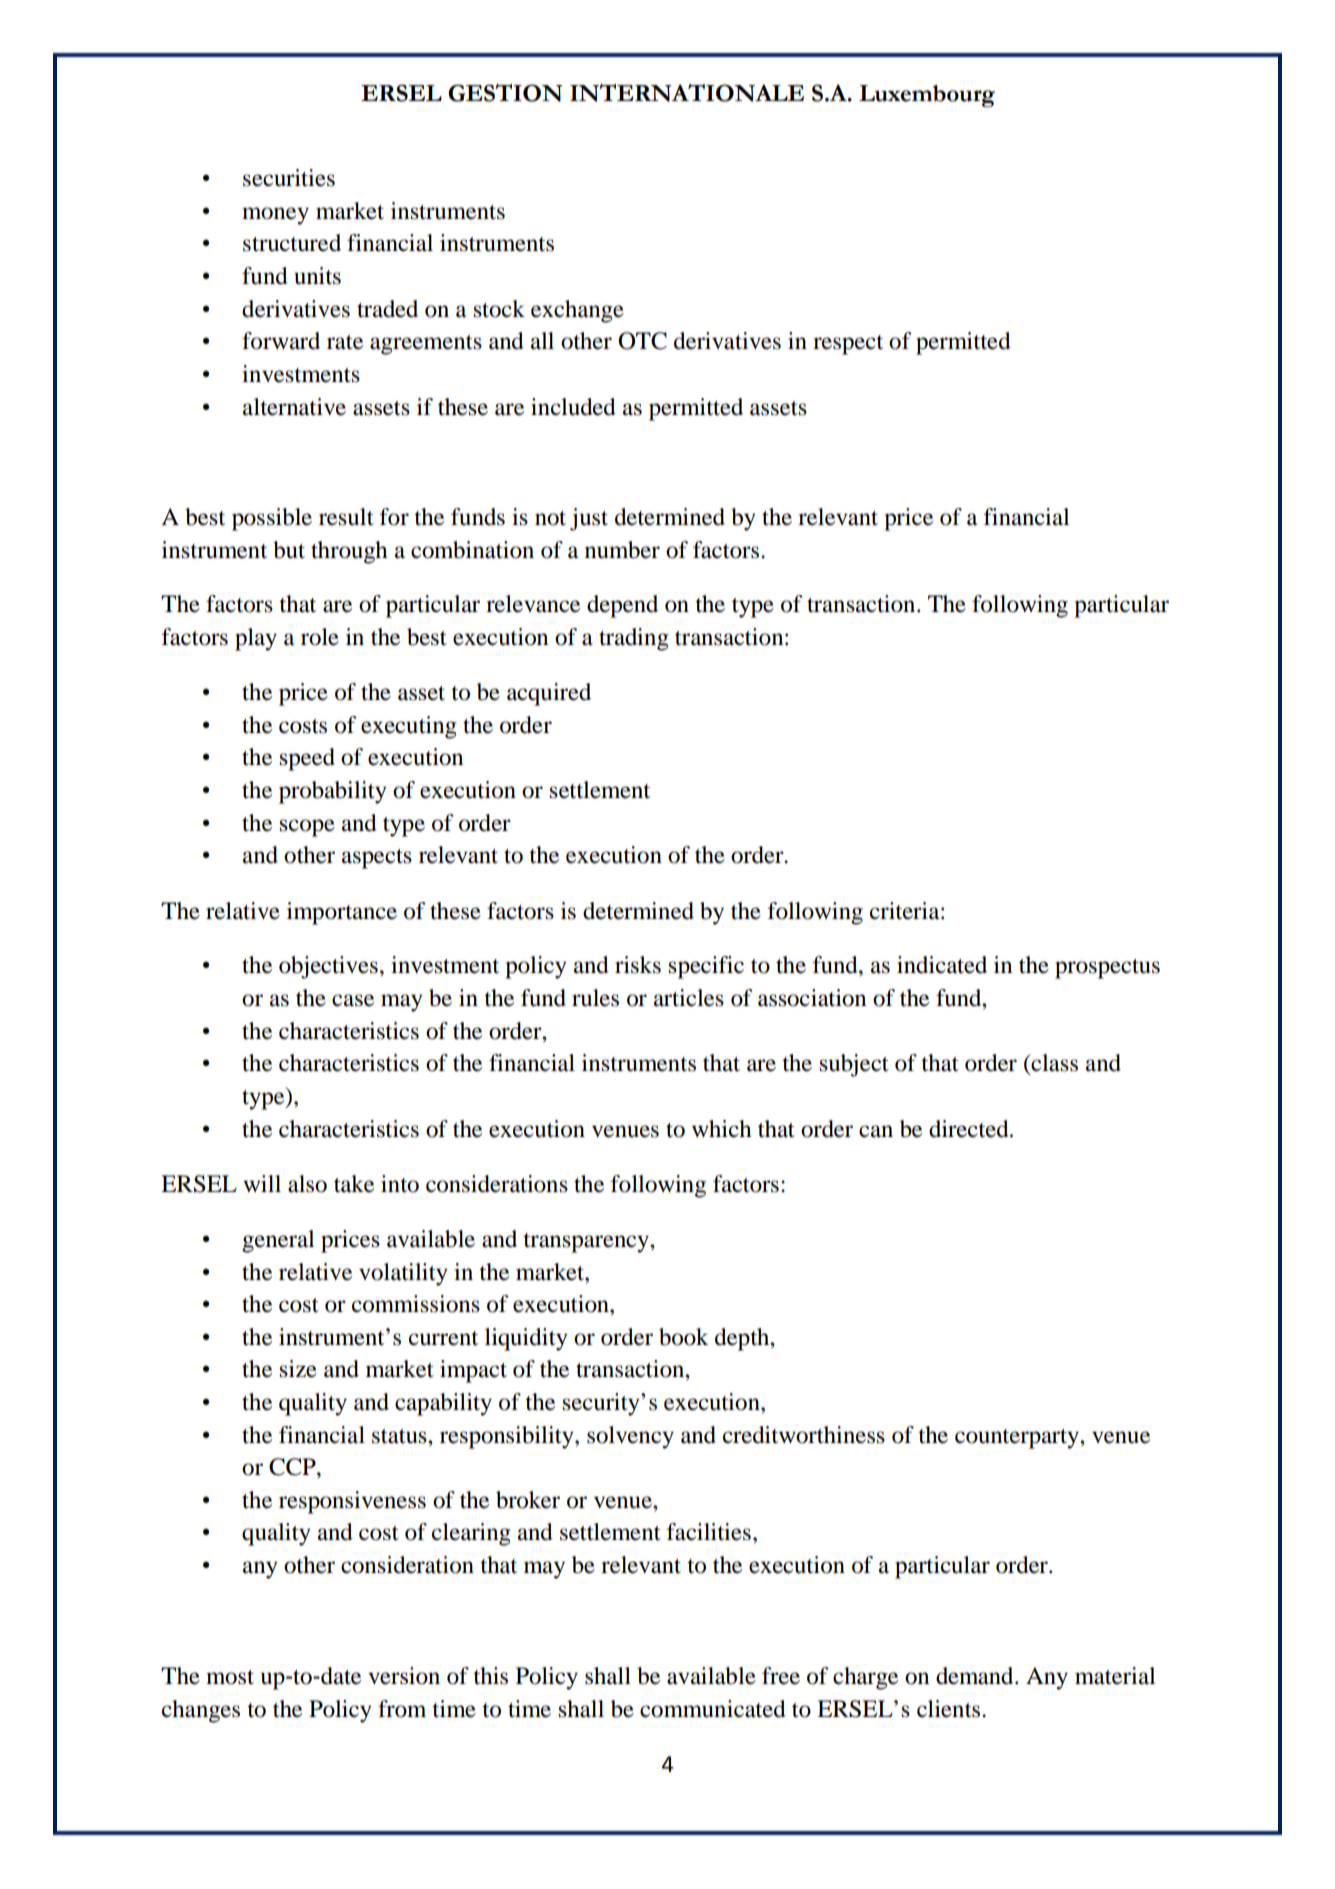 The width and height of the image is (1335, 1889). I want to click on securities, so click(289, 178).
